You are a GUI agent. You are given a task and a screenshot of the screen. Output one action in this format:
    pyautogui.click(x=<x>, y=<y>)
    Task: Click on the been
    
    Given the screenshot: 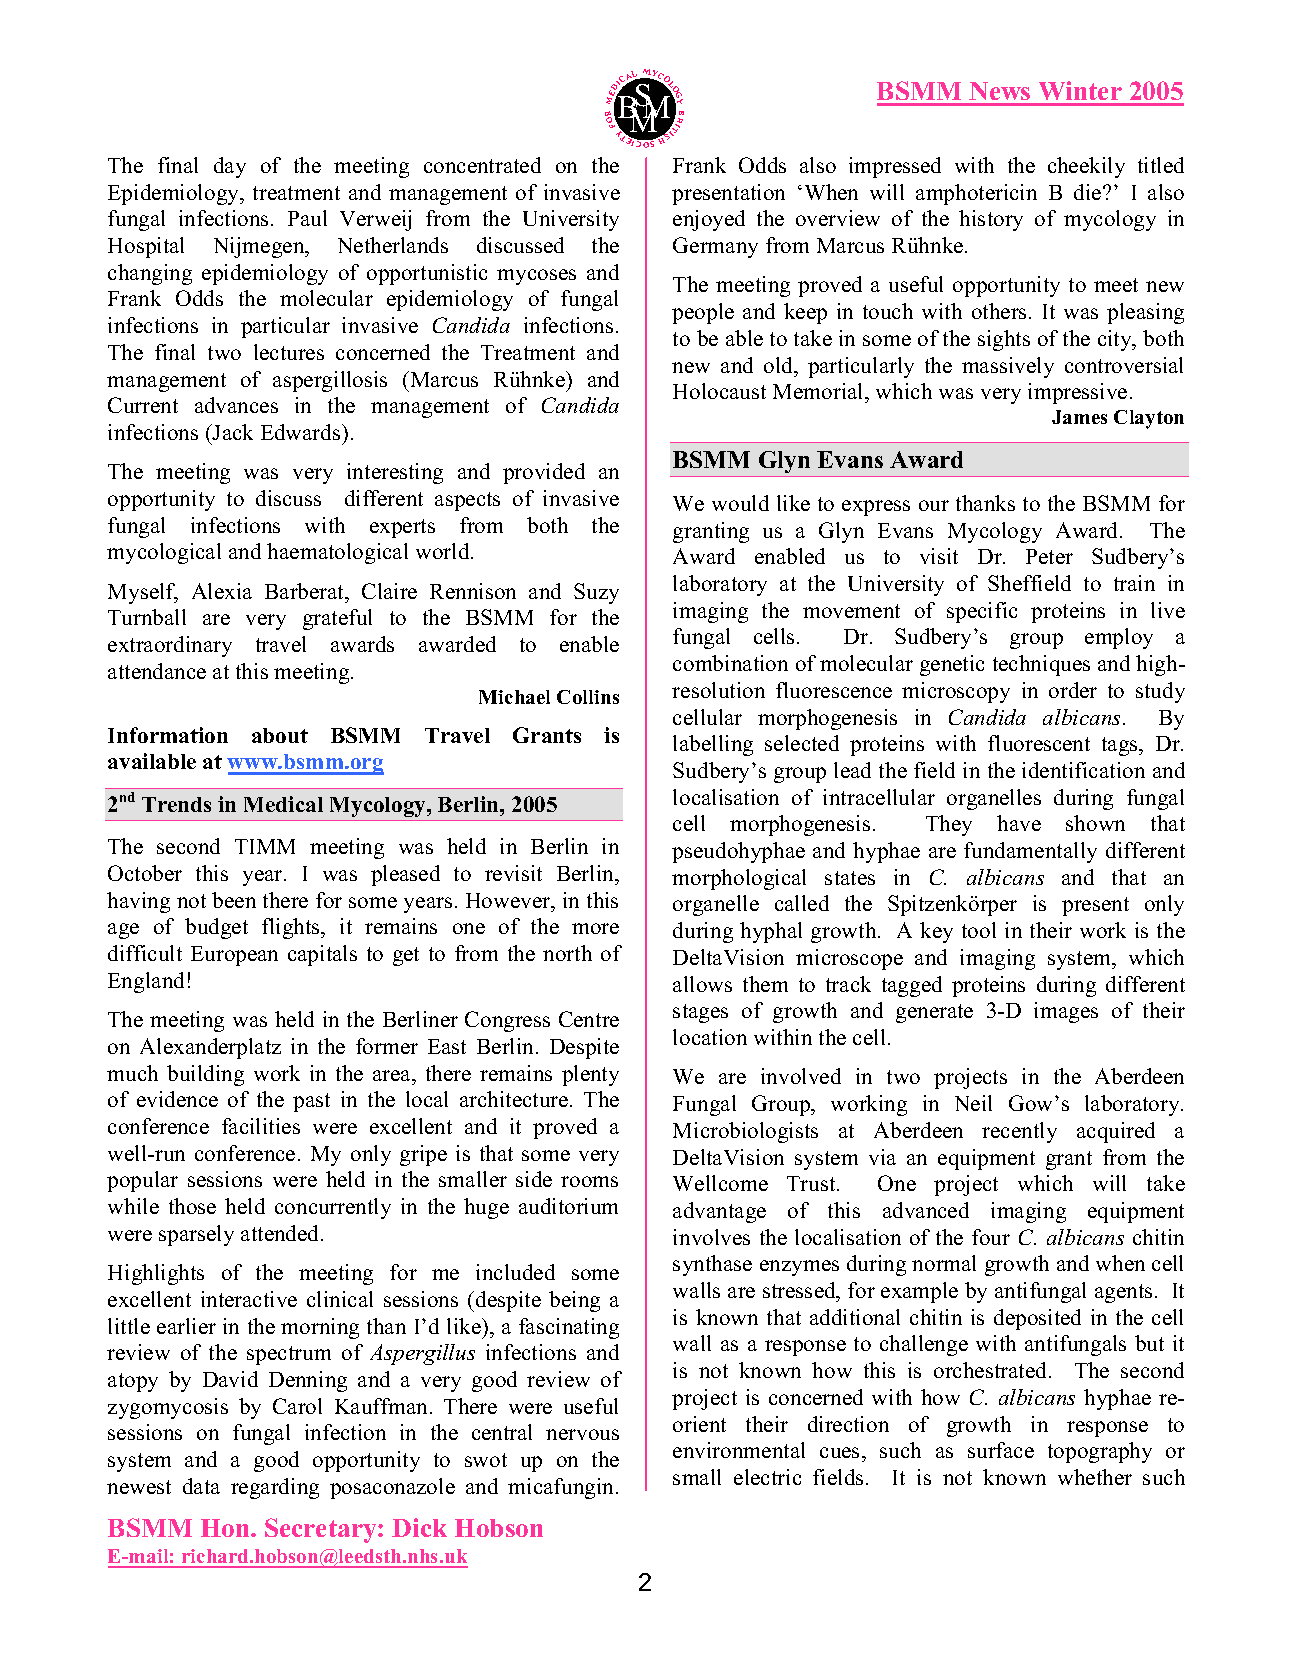 What is the action you would take?
    pyautogui.click(x=234, y=900)
